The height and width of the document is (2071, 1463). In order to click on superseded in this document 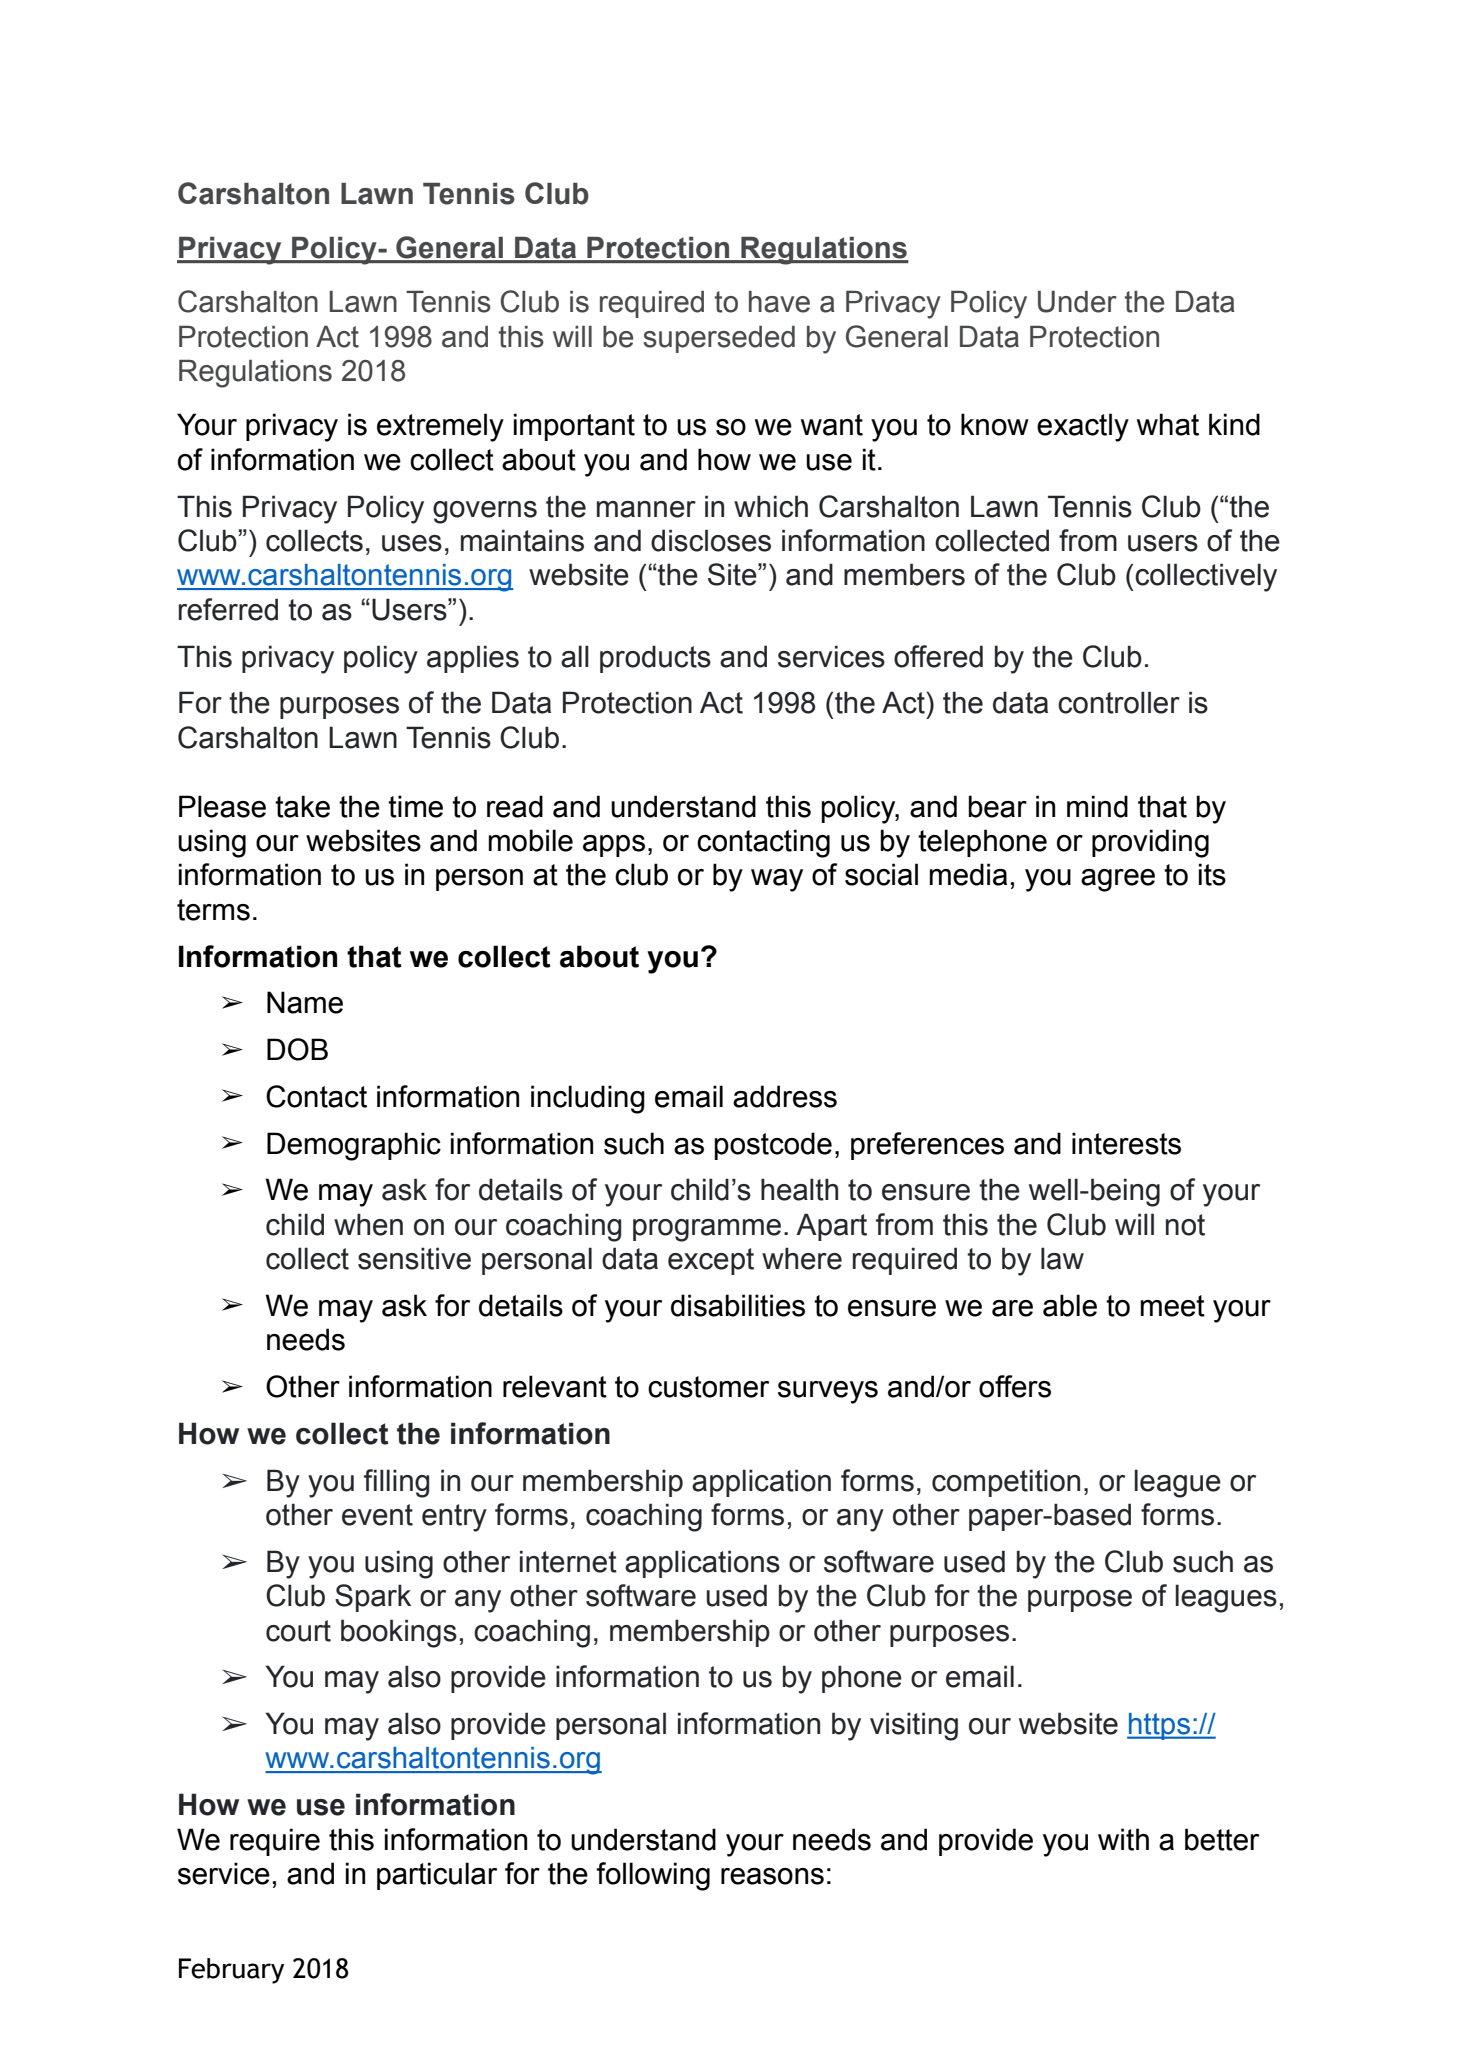, I will do `click(719, 339)`.
